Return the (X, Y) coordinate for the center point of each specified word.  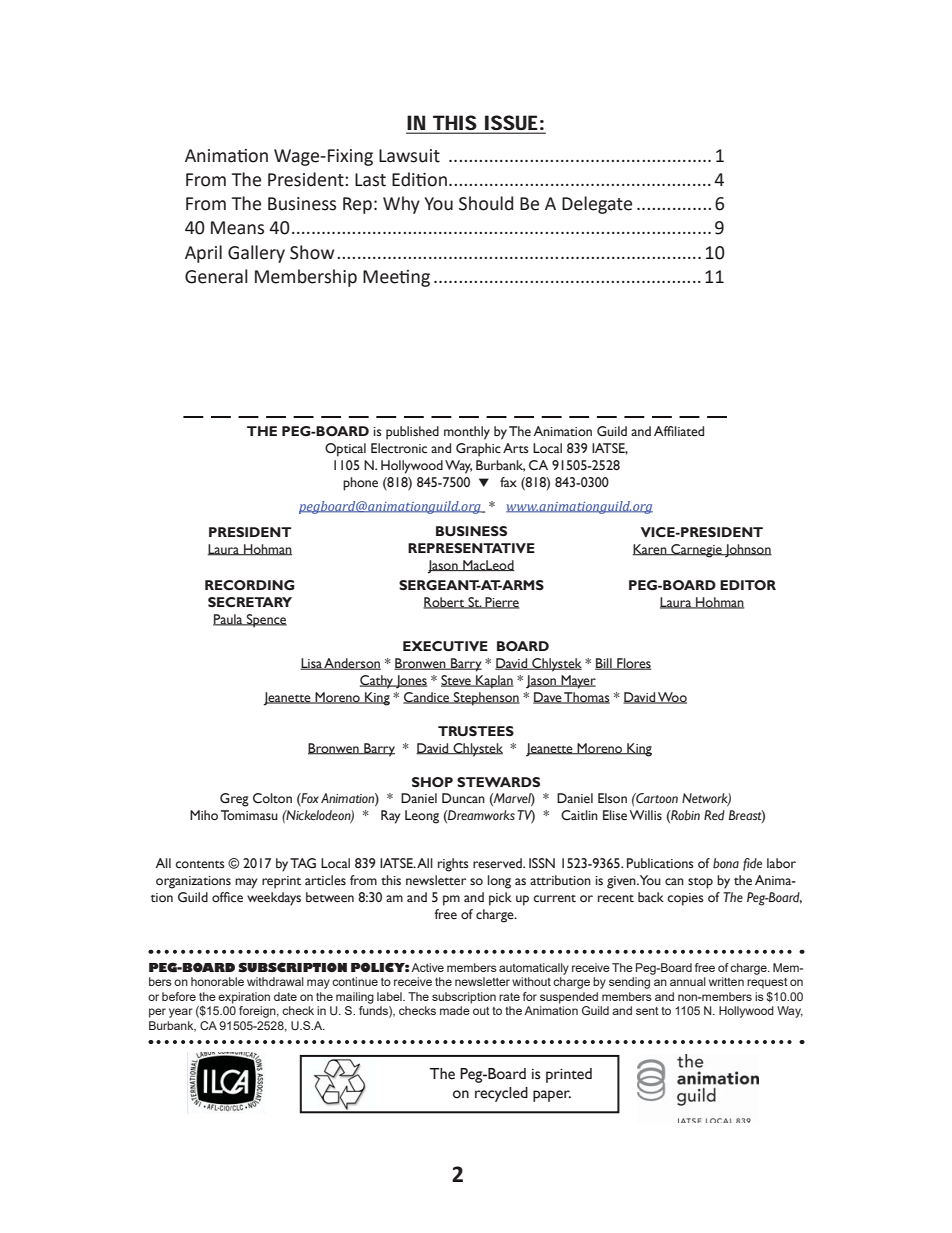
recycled (501, 1094)
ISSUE (511, 124)
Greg (234, 800)
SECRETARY (250, 602)
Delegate (597, 205)
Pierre (501, 603)
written (726, 981)
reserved (498, 863)
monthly (467, 433)
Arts (516, 448)
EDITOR (748, 585)
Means (237, 228)
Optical (345, 450)
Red (714, 815)
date (285, 996)
